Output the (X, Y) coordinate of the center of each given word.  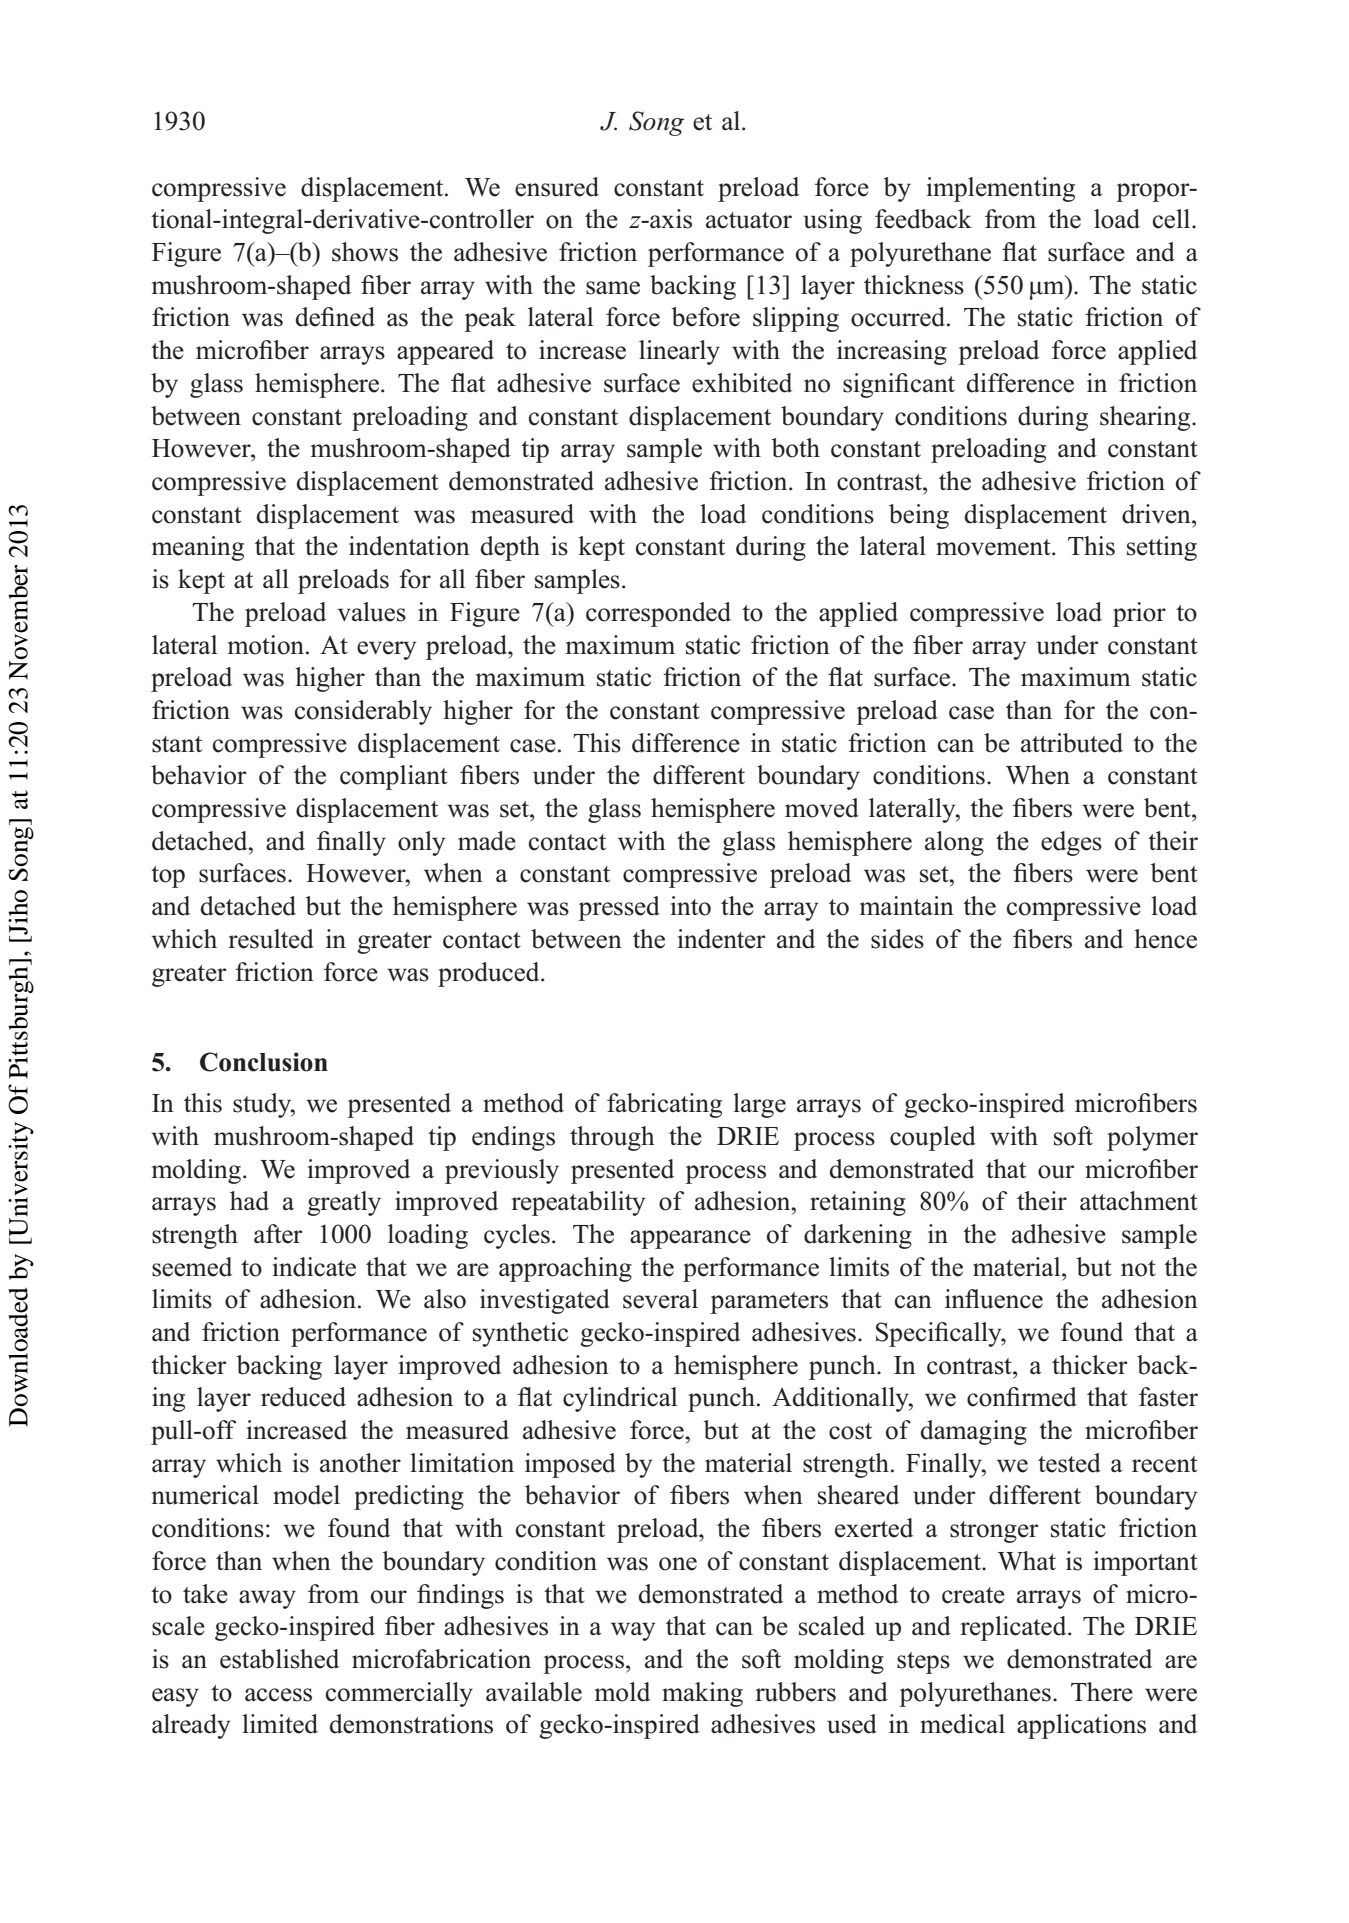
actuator (749, 220)
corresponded (658, 614)
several (660, 1299)
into (691, 906)
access (278, 1695)
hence (1165, 939)
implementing (1001, 189)
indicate (314, 1267)
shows (365, 252)
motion (267, 645)
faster (1168, 1397)
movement (994, 547)
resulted (271, 939)
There (1102, 1692)
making (702, 1694)
